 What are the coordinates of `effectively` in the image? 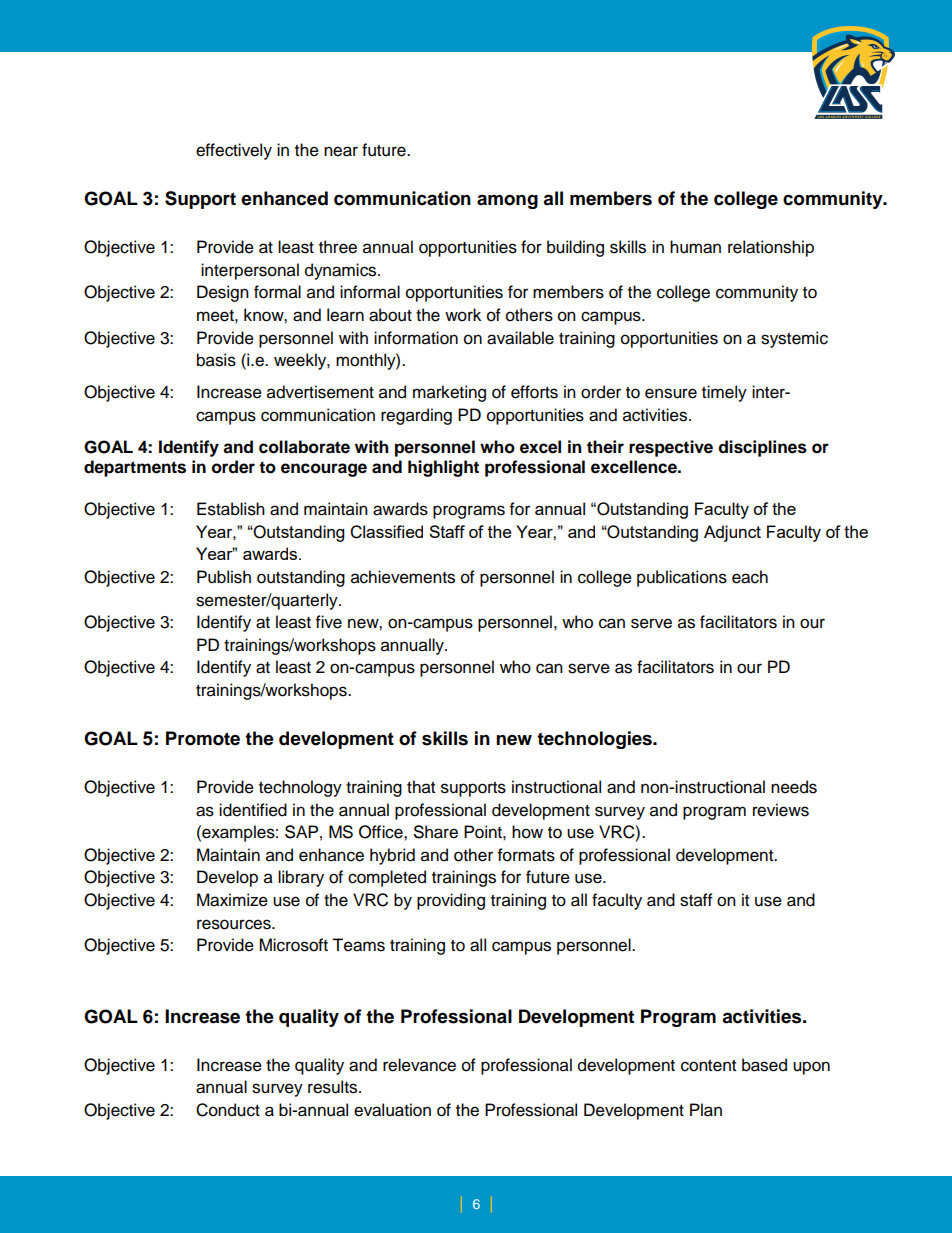 It's located at (234, 151).
